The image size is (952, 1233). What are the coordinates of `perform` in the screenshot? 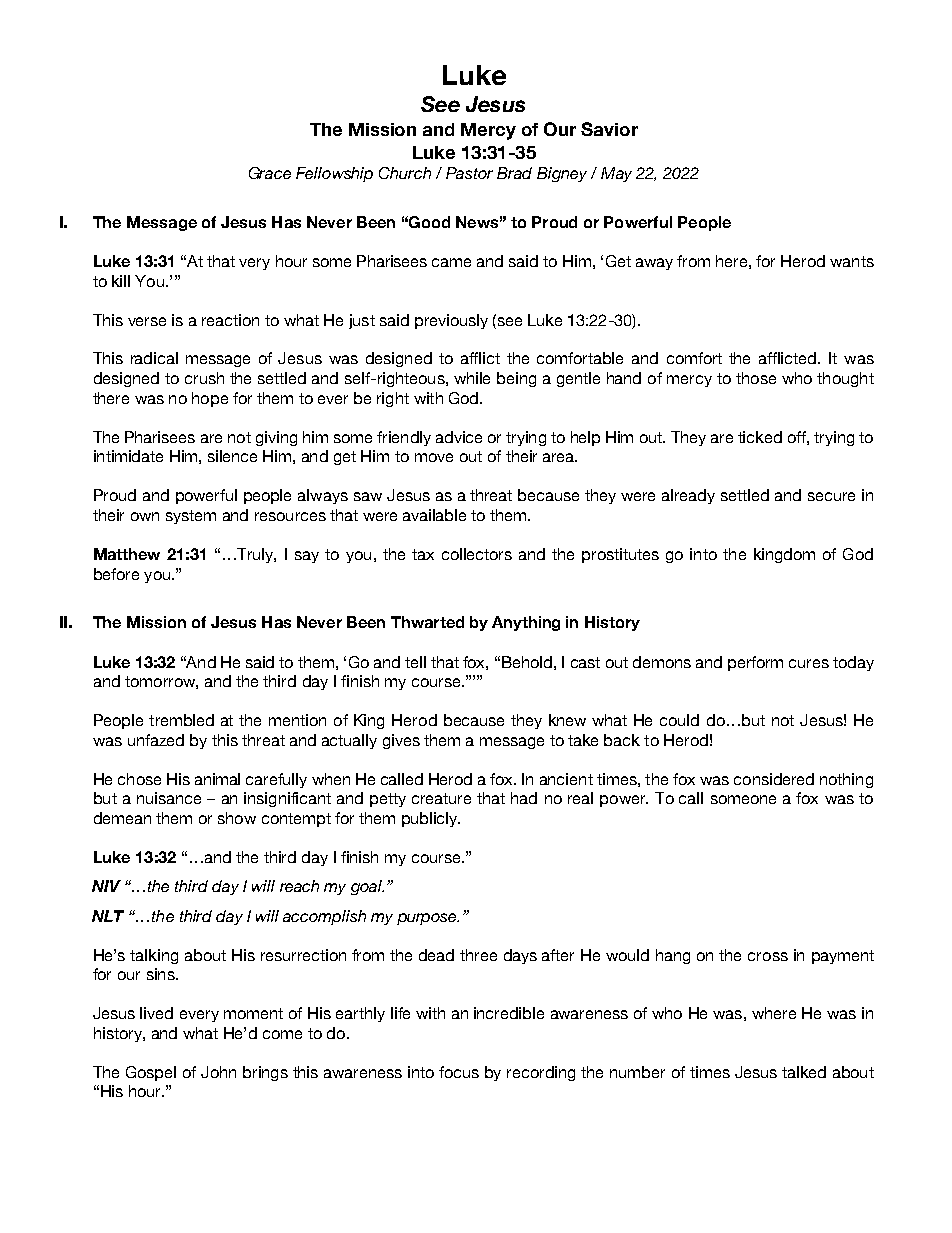 It's located at (755, 663).
